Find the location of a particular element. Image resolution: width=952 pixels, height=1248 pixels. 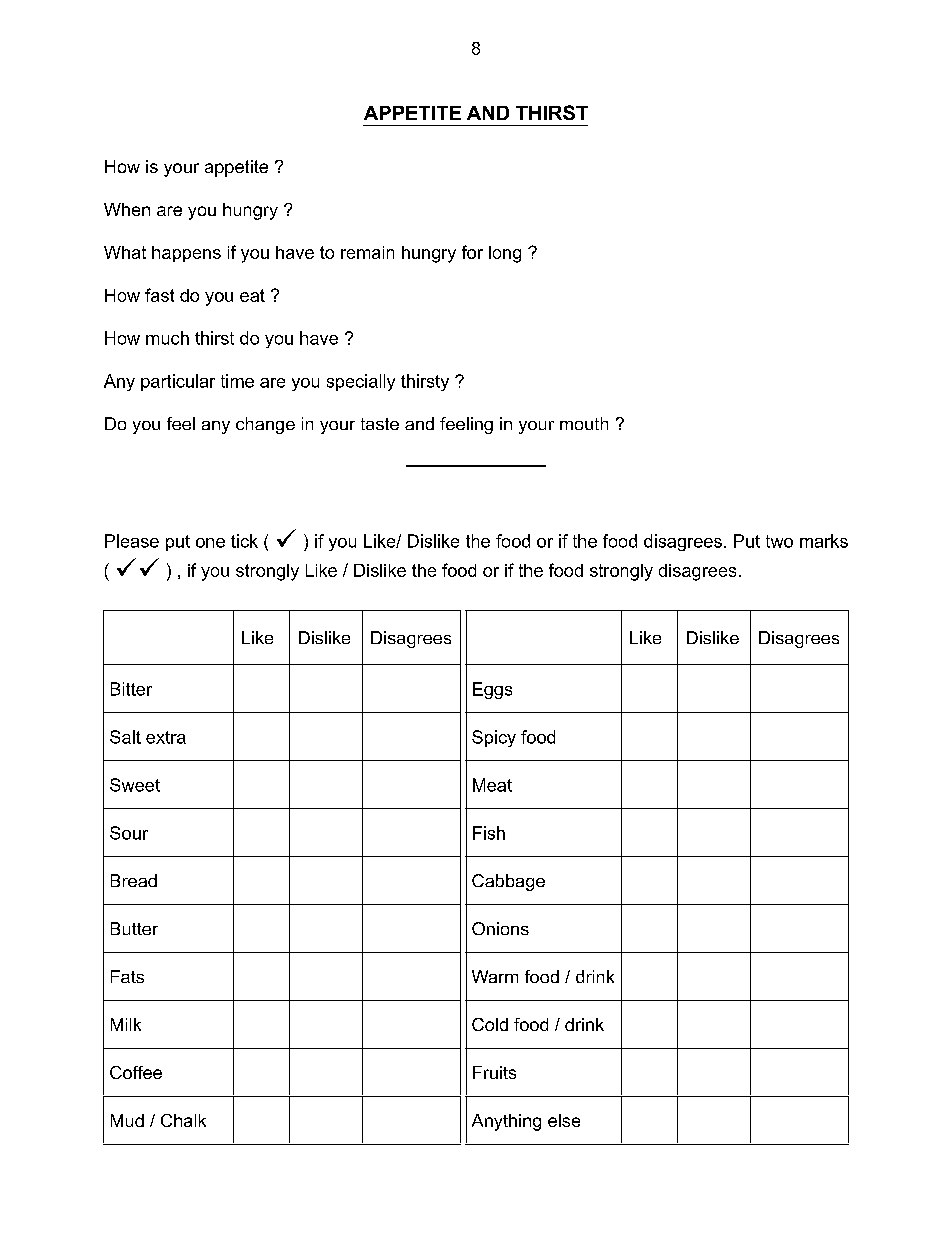

Fish is located at coordinates (489, 833).
